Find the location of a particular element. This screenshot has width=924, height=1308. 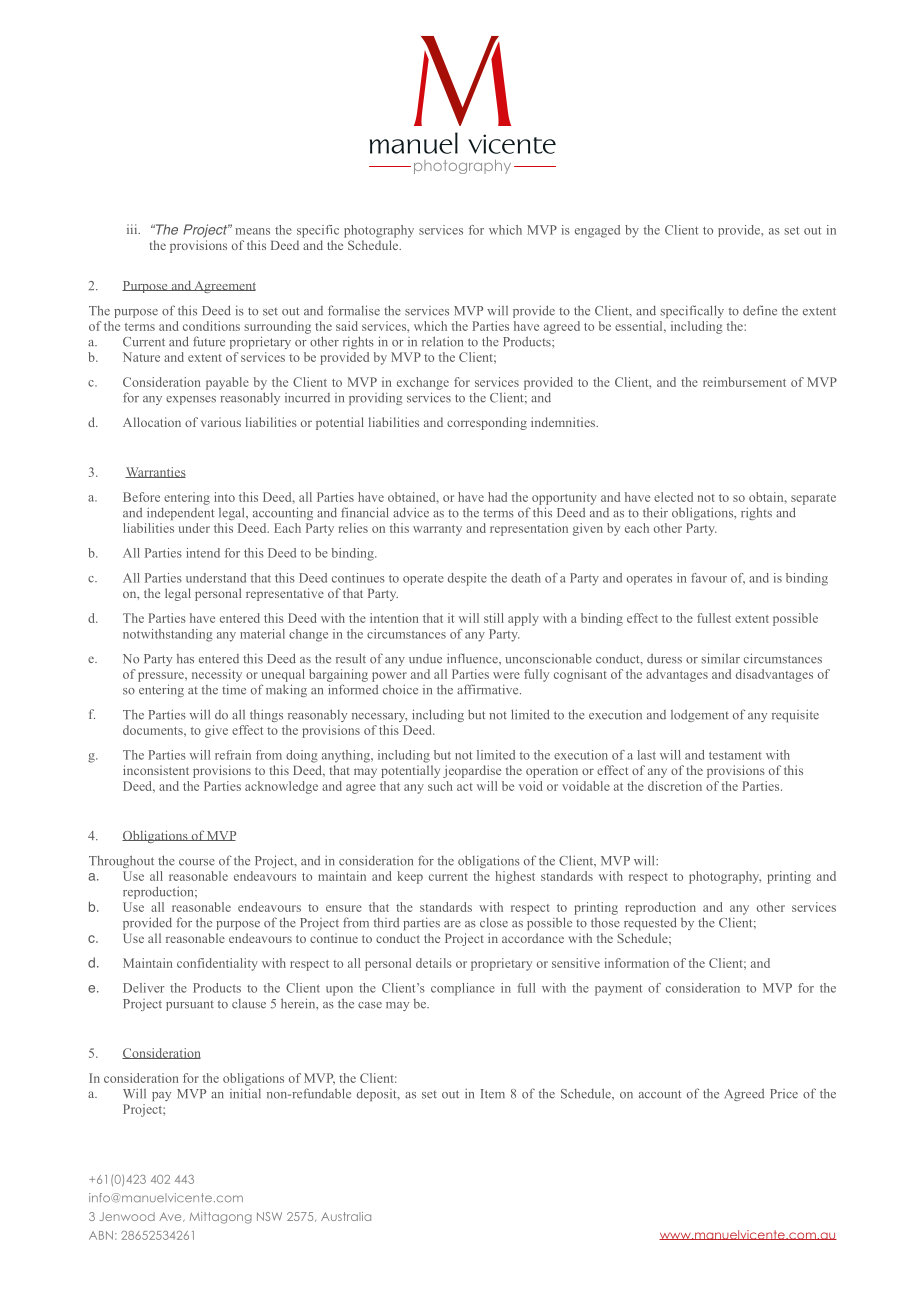

are is located at coordinates (452, 924).
